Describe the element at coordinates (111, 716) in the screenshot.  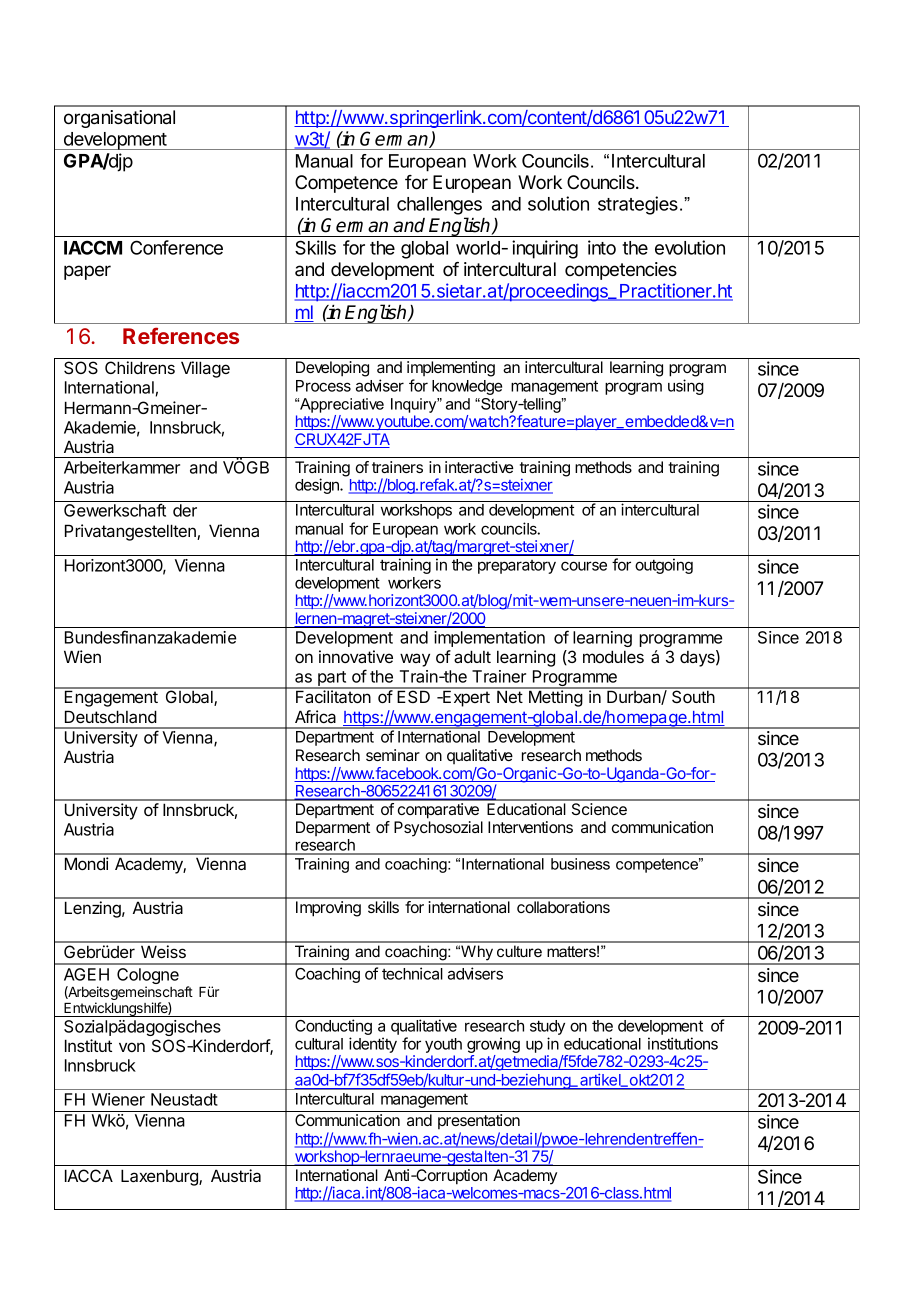
I see `Deutschland` at that location.
